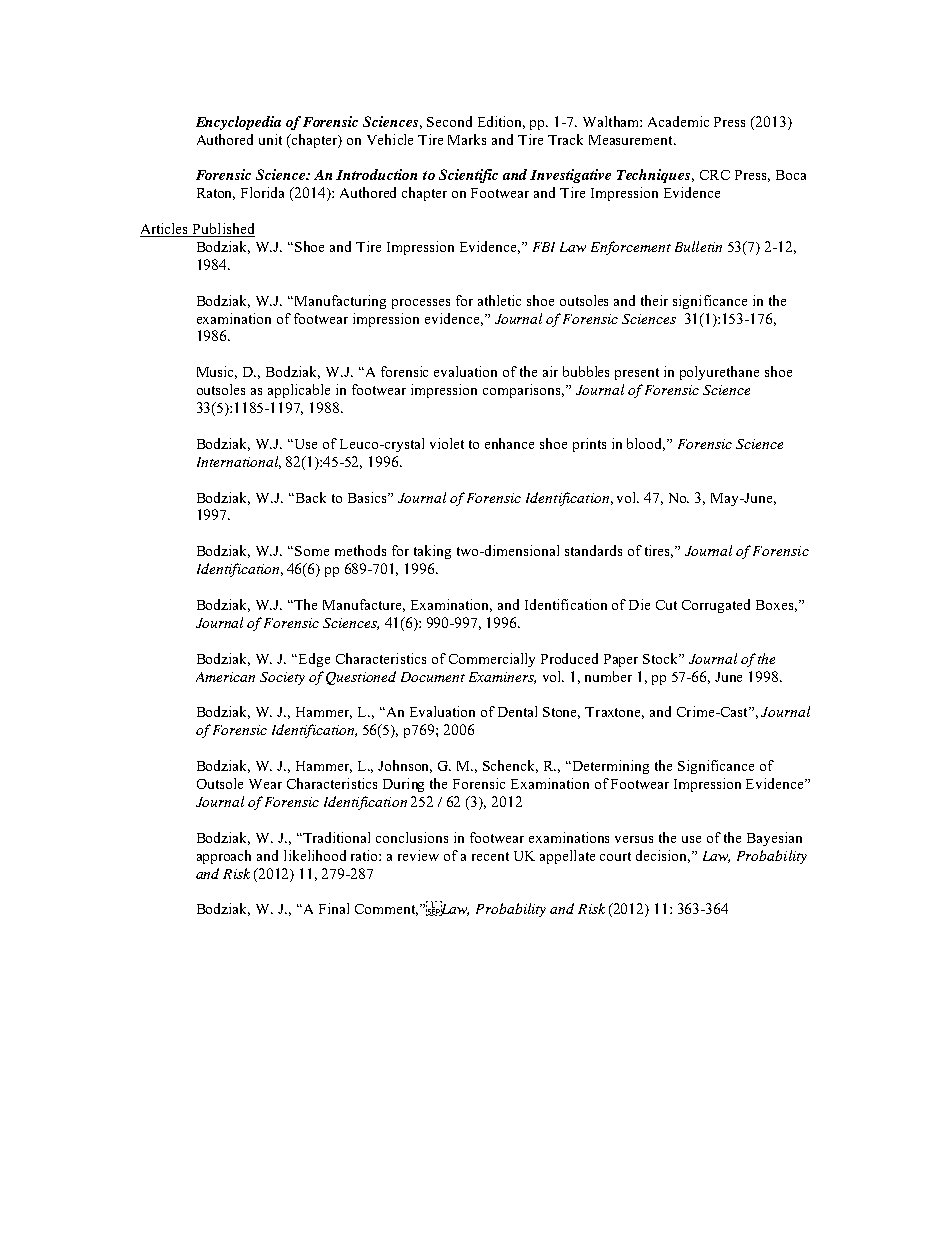  I want to click on blood, so click(646, 444).
